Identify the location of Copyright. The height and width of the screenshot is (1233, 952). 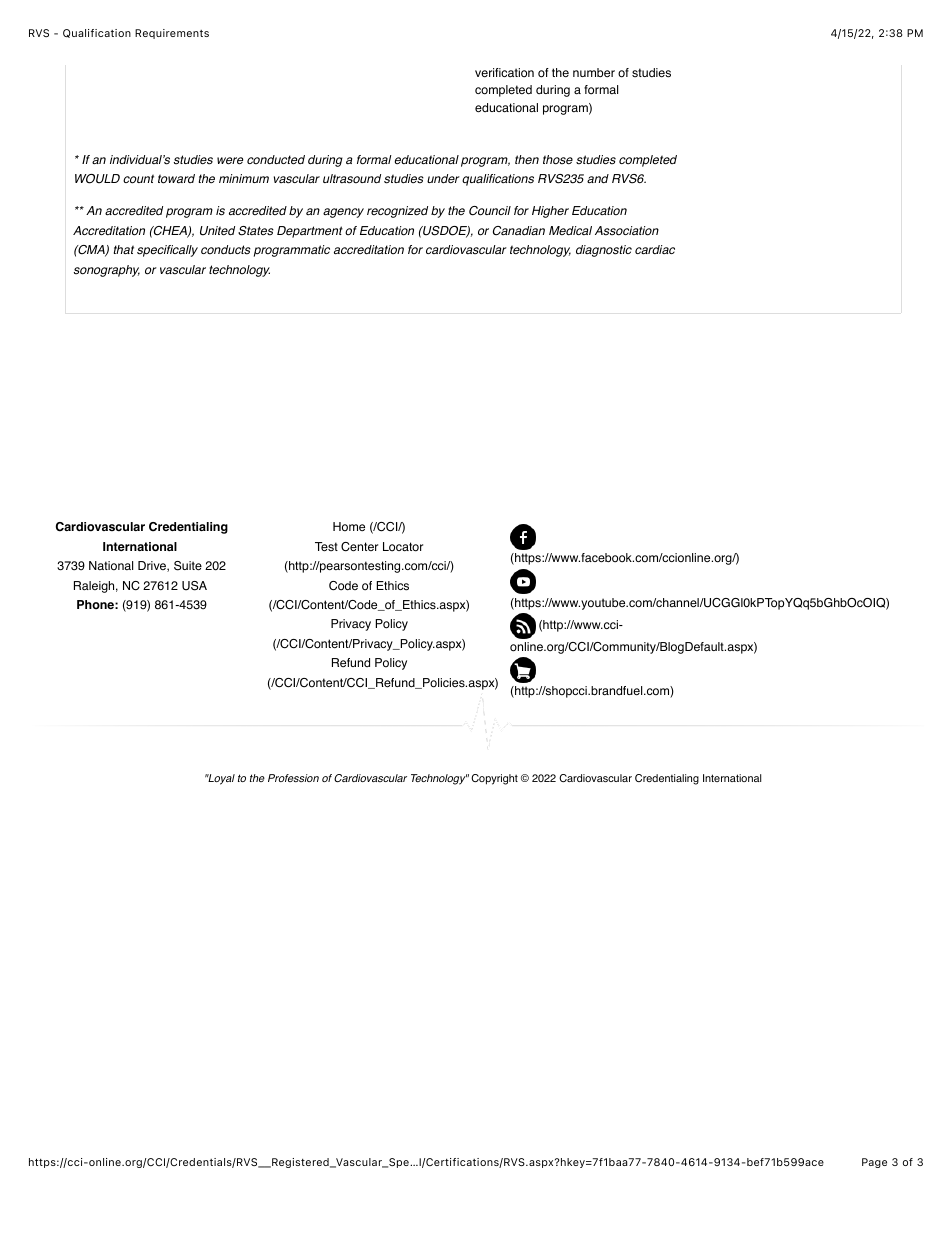
(494, 779).
